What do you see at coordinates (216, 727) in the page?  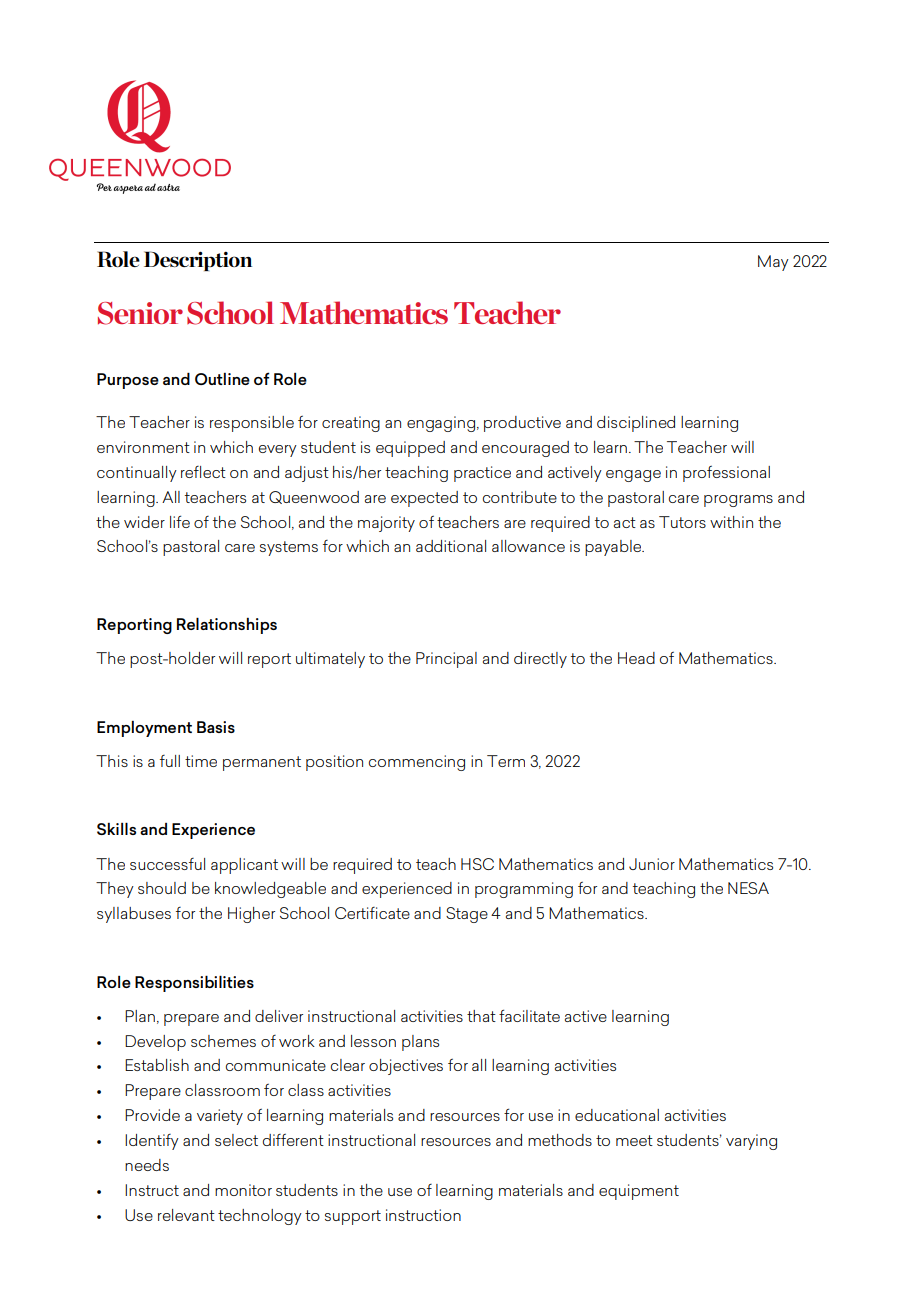 I see `Basis` at bounding box center [216, 727].
